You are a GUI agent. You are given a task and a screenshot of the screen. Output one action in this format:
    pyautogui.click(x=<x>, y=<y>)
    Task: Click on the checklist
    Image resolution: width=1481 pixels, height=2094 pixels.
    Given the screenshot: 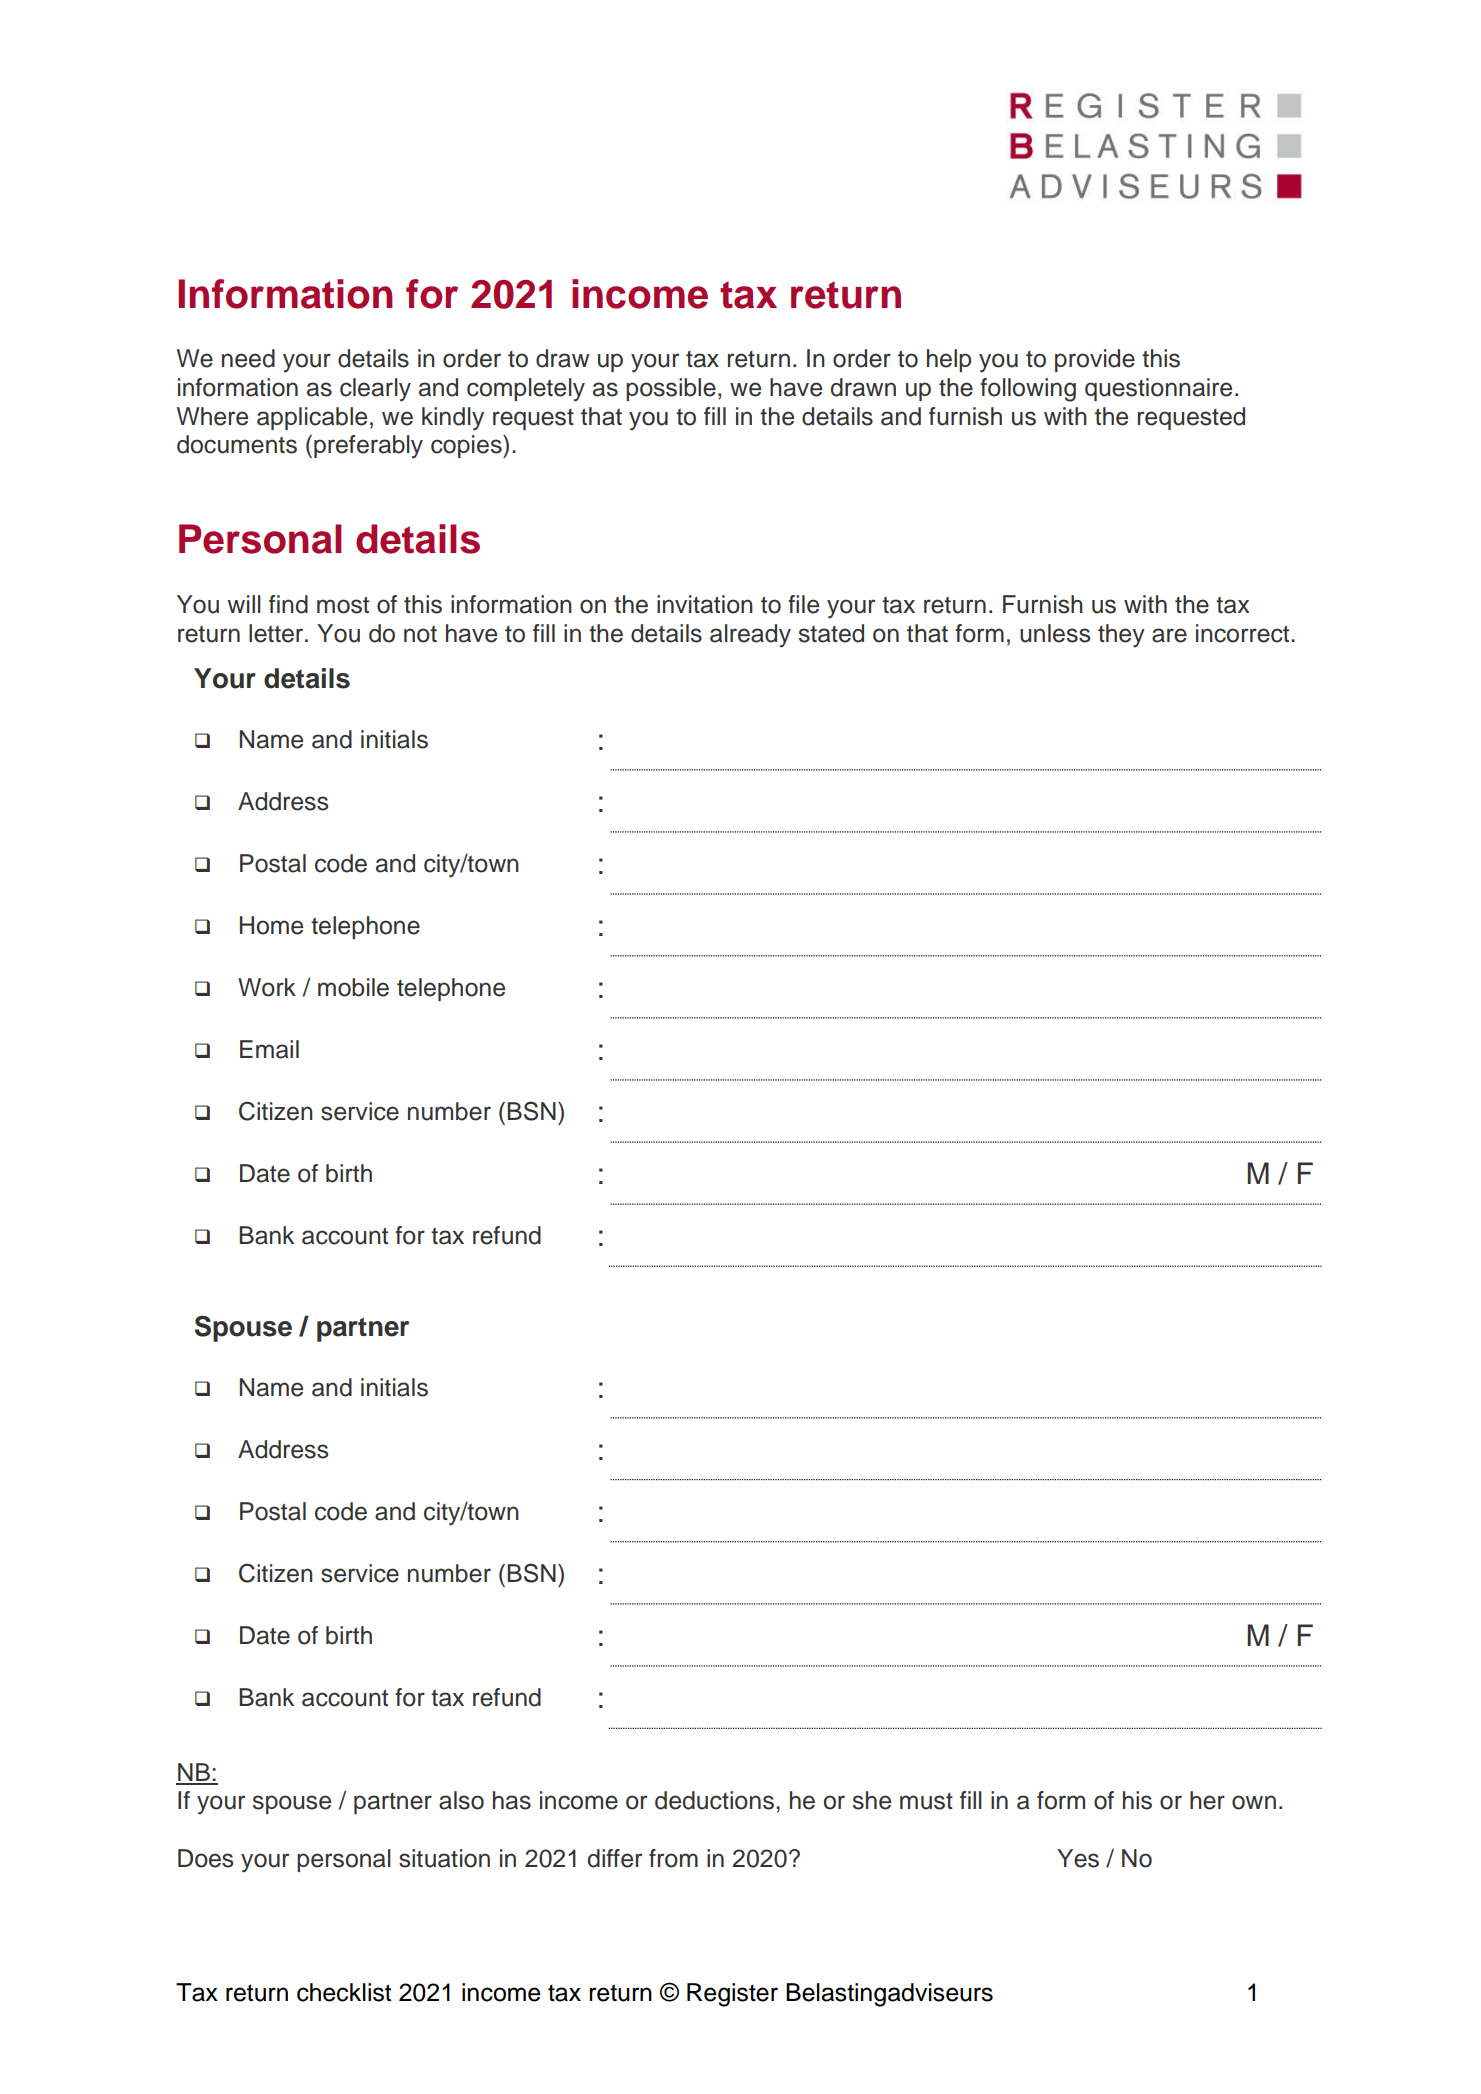 What is the action you would take?
    pyautogui.click(x=344, y=1992)
